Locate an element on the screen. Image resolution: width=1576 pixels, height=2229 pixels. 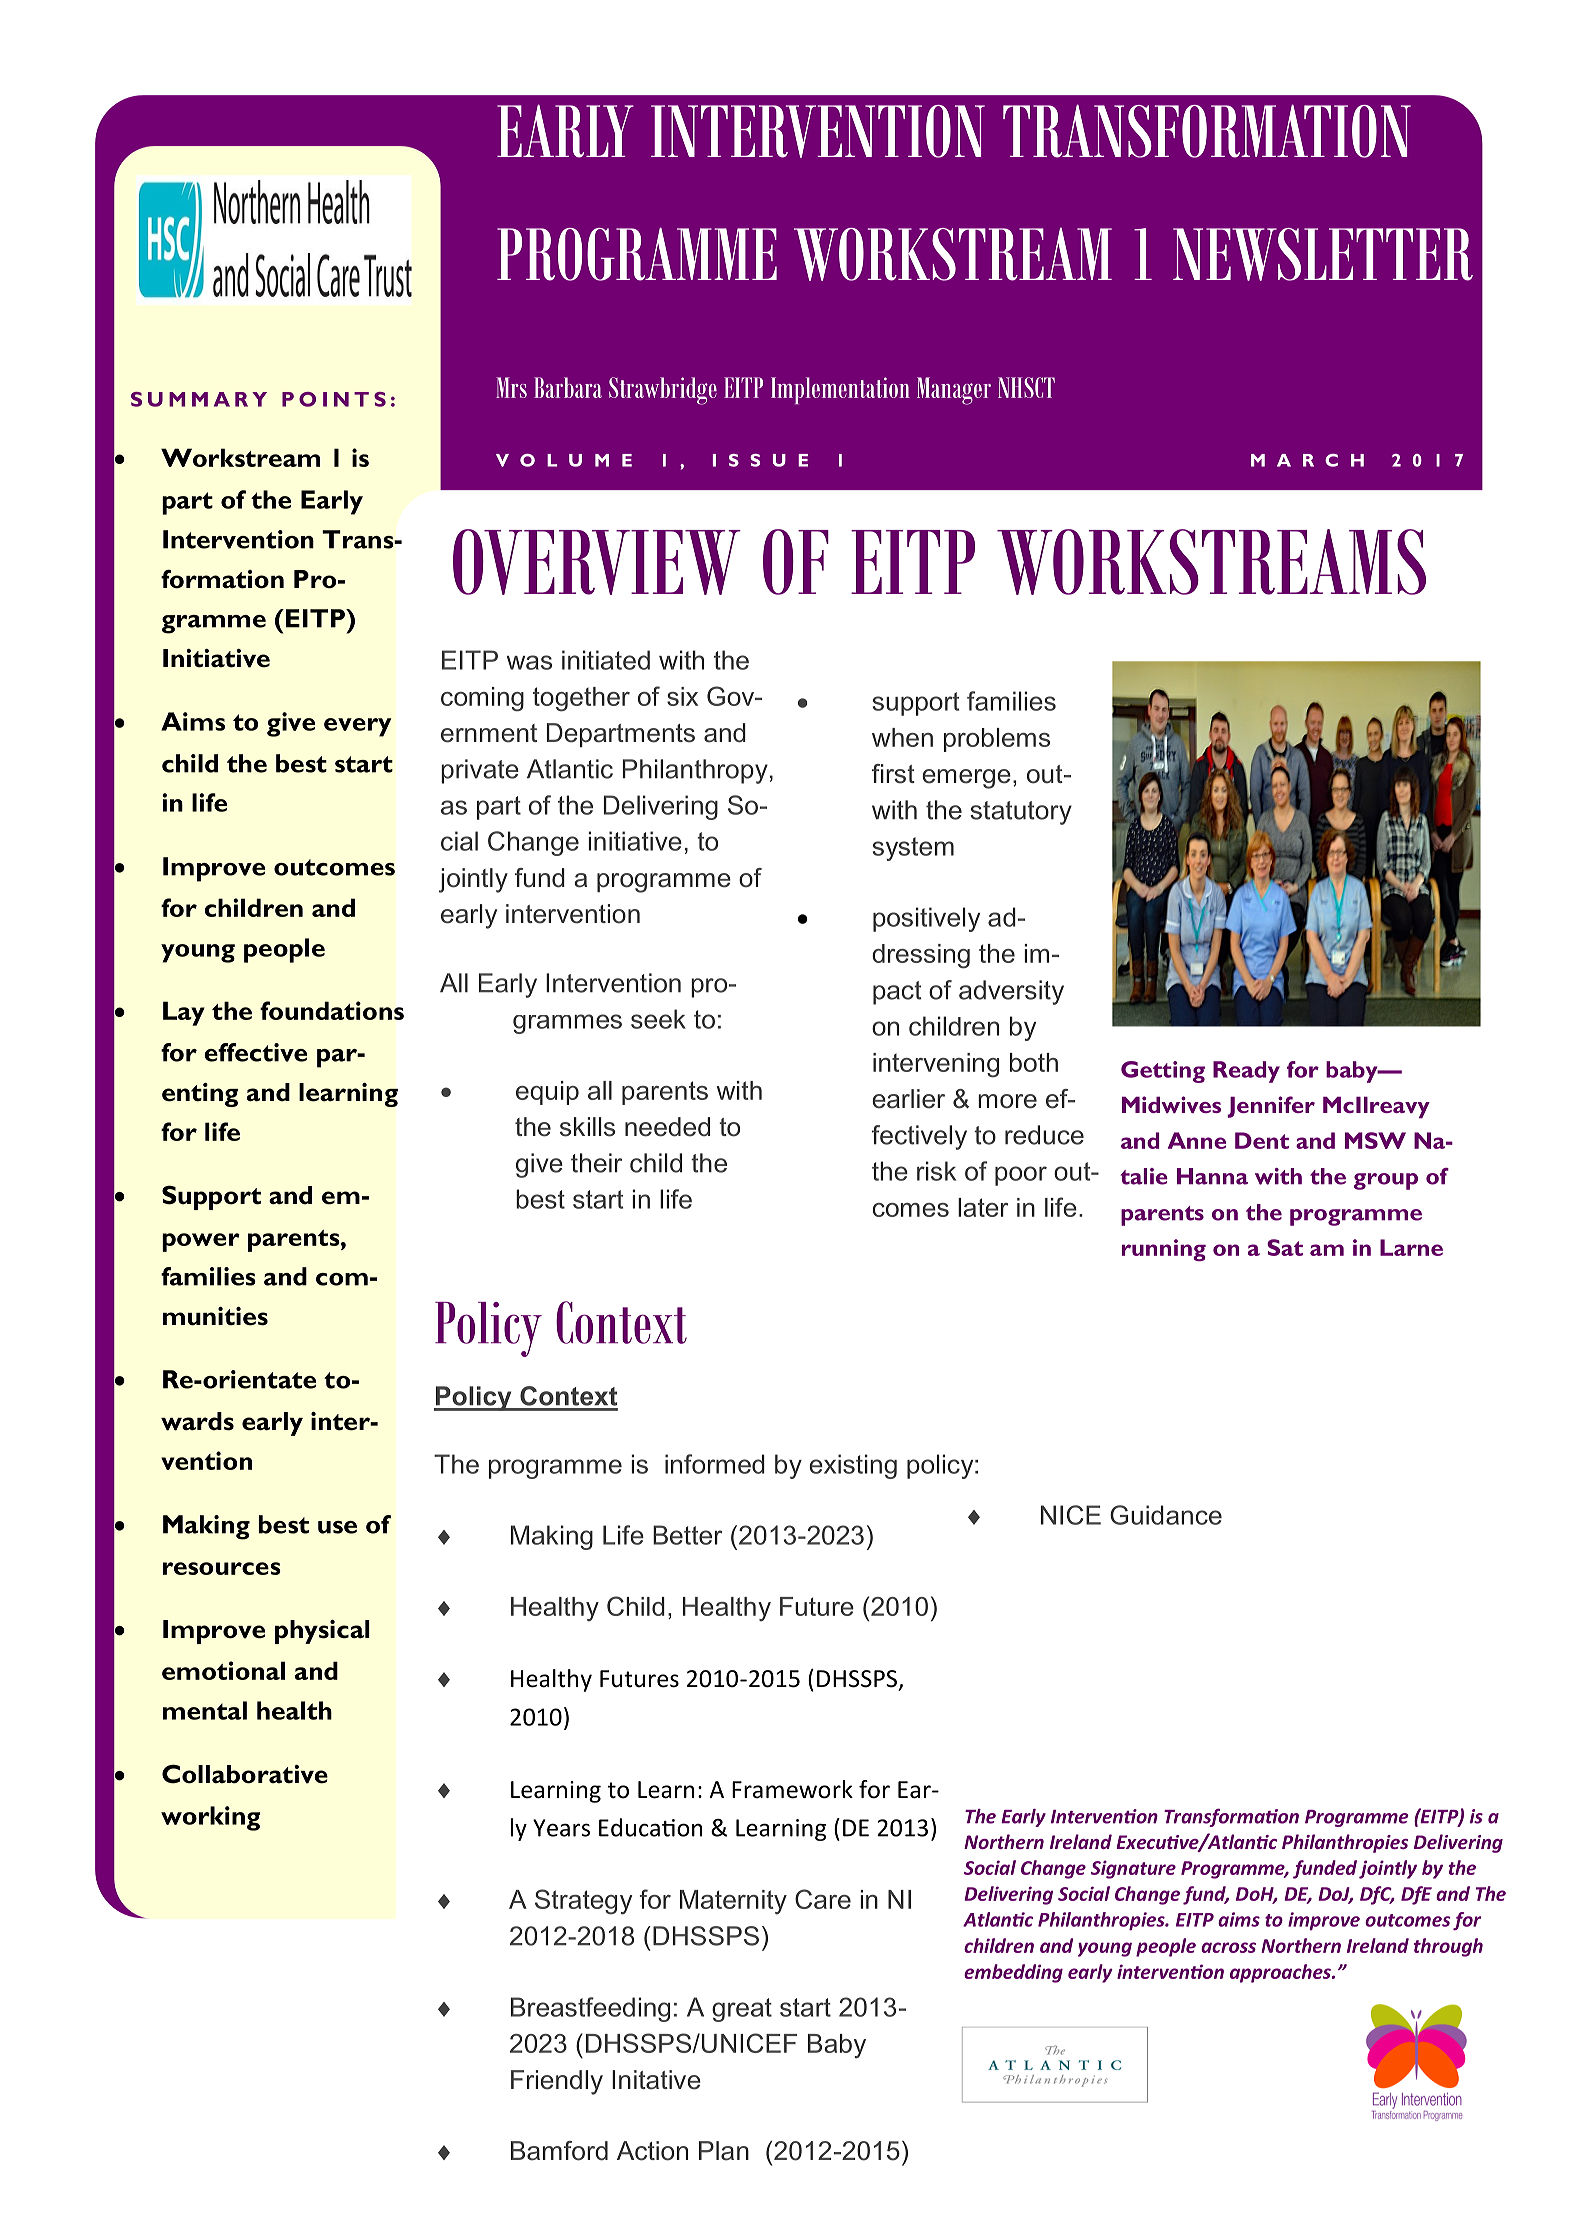
positively is located at coordinates (926, 919).
